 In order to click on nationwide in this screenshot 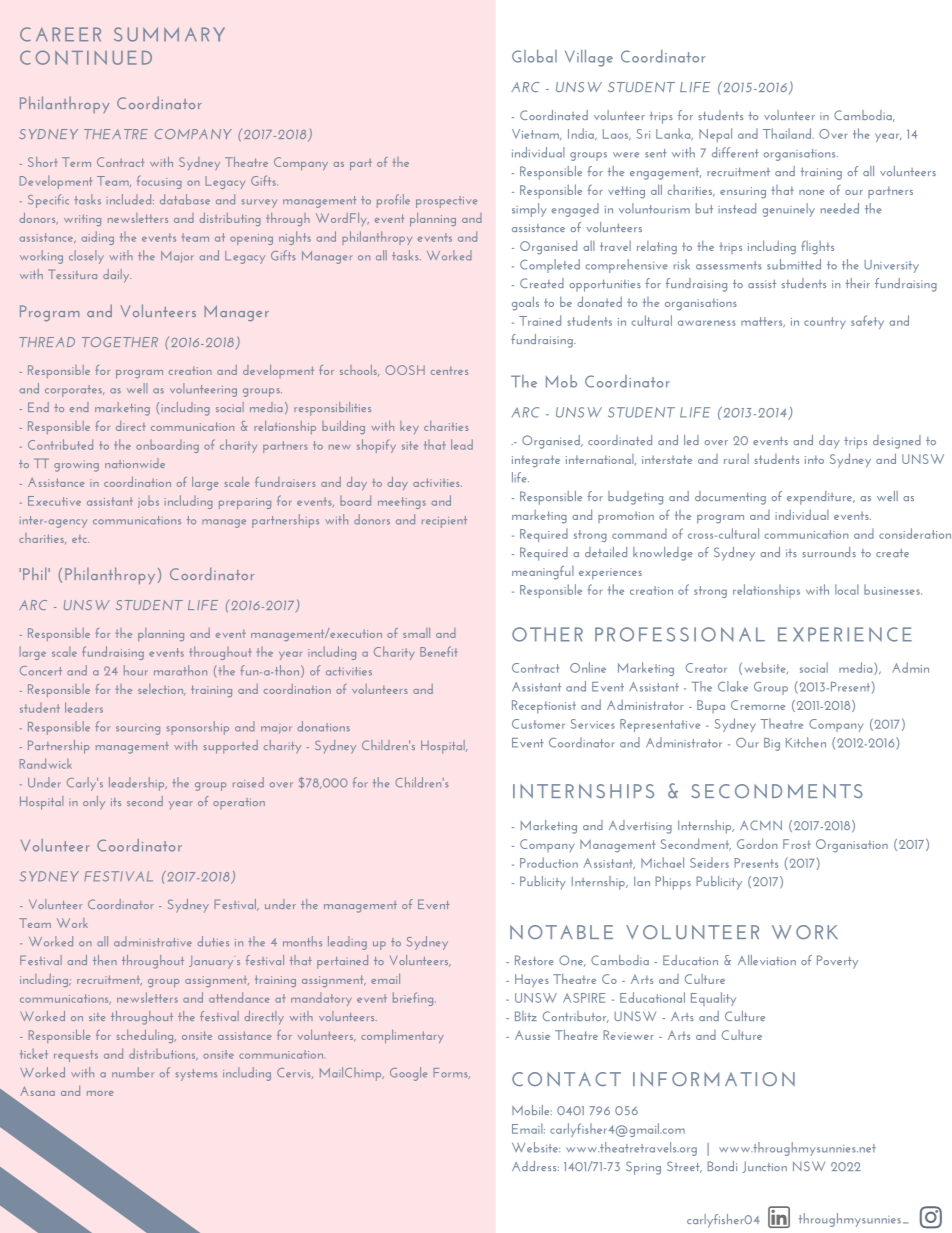, I will do `click(135, 463)`.
